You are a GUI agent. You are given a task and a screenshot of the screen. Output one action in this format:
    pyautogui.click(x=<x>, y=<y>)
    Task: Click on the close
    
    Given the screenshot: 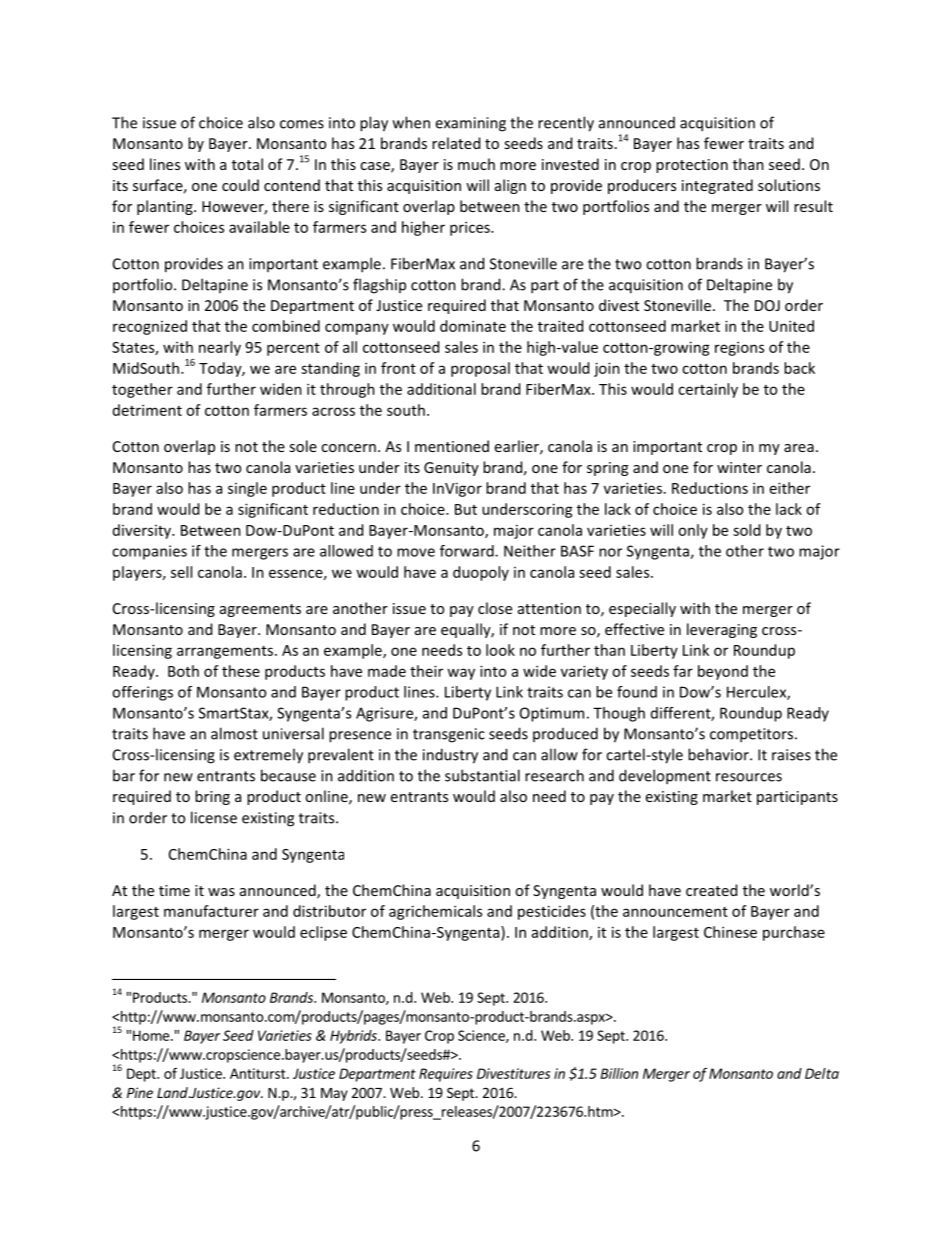 What is the action you would take?
    pyautogui.click(x=495, y=608)
